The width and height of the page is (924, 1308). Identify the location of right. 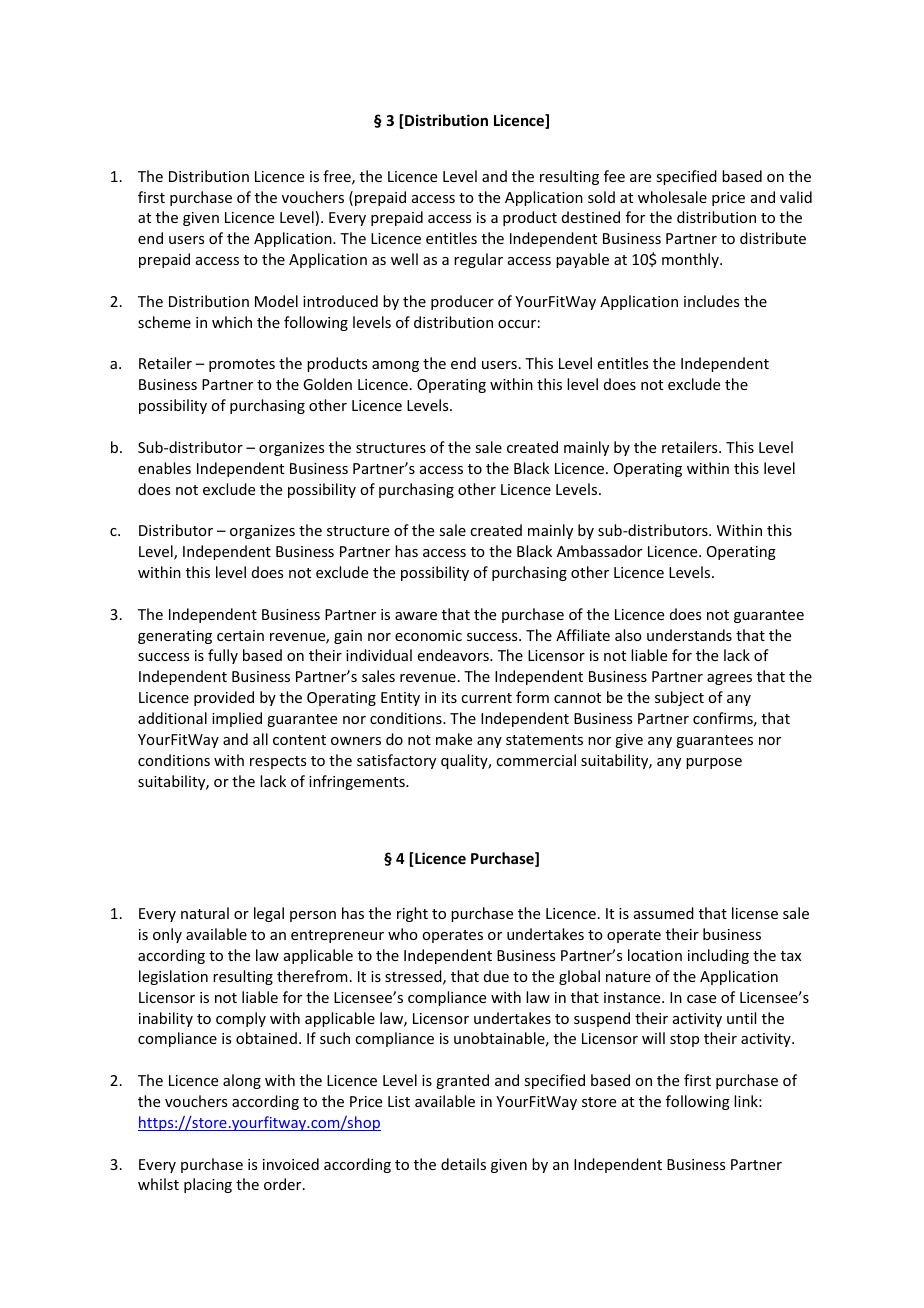
(412, 914).
